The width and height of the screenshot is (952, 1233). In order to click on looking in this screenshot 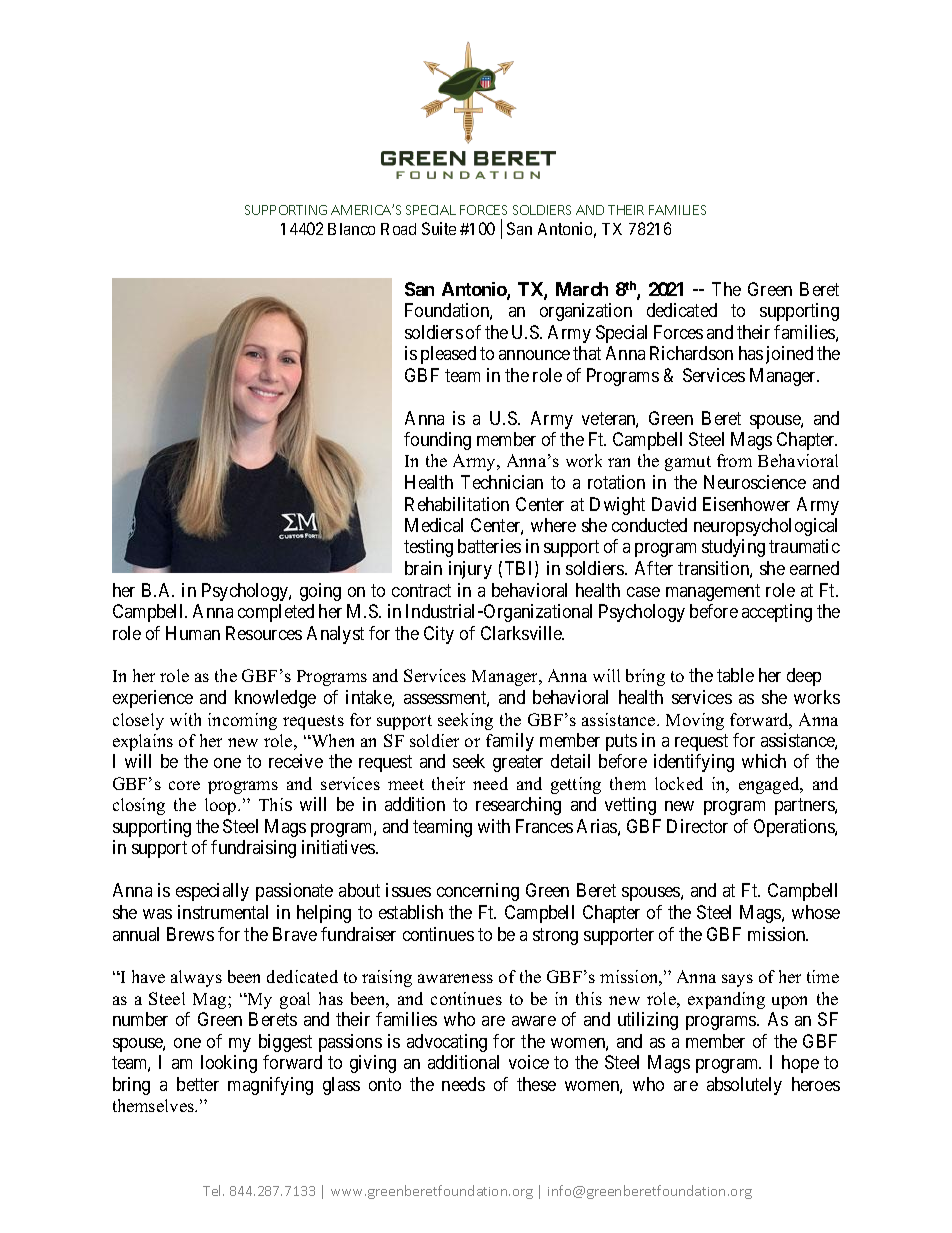, I will do `click(229, 1064)`.
